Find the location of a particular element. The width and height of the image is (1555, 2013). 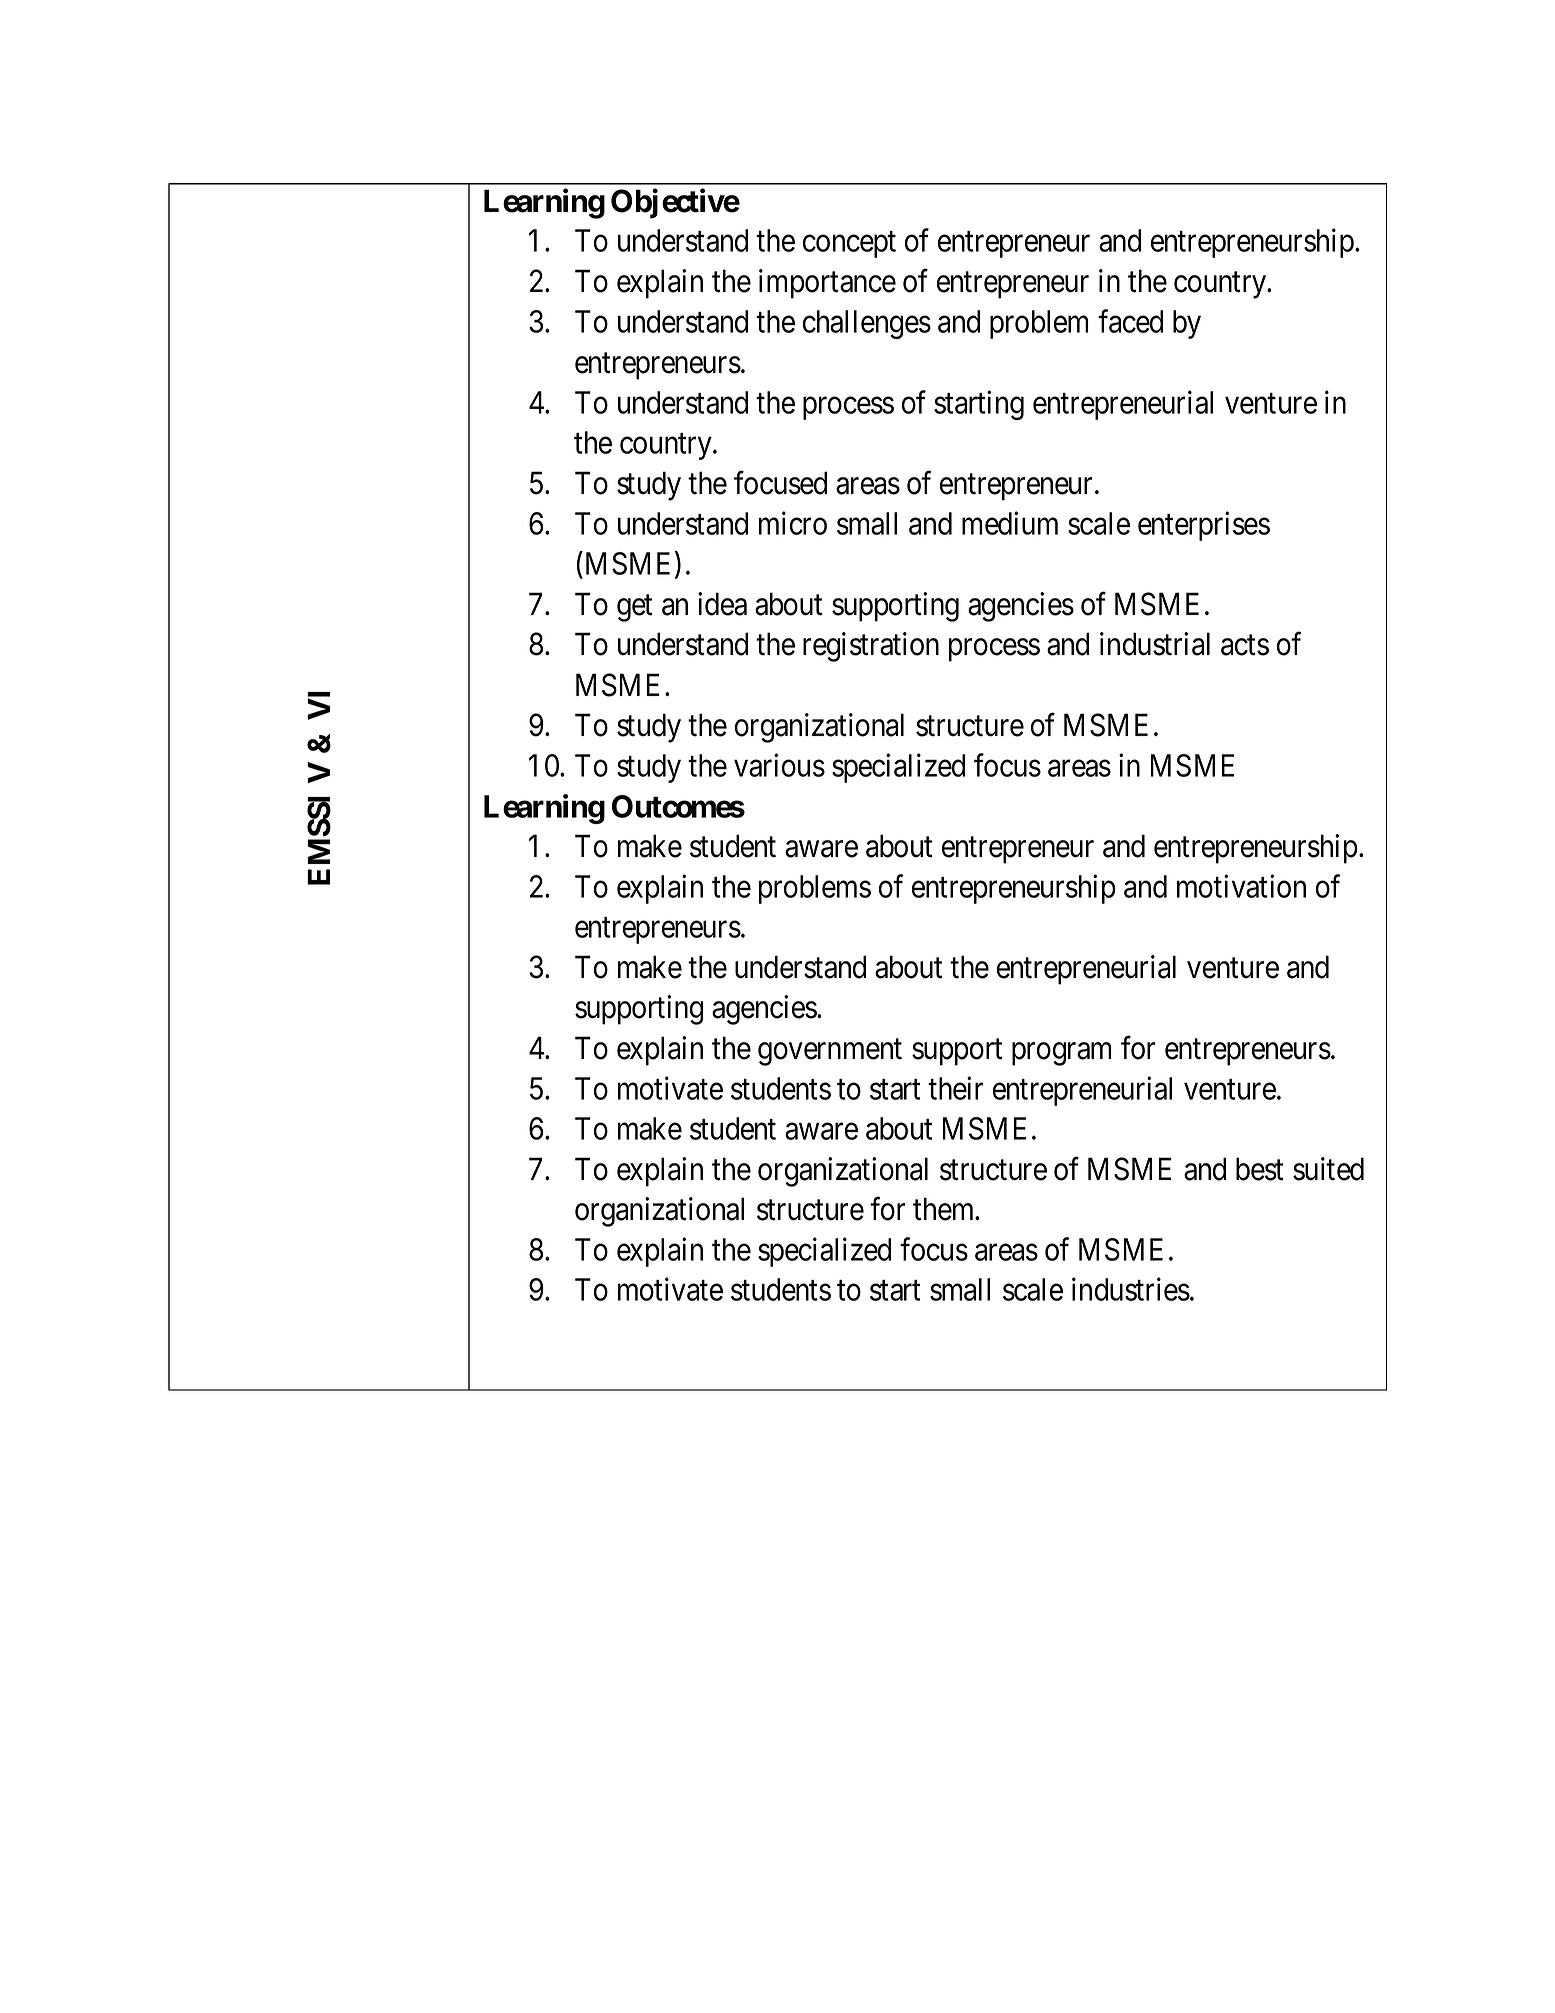

program is located at coordinates (1061, 1054).
